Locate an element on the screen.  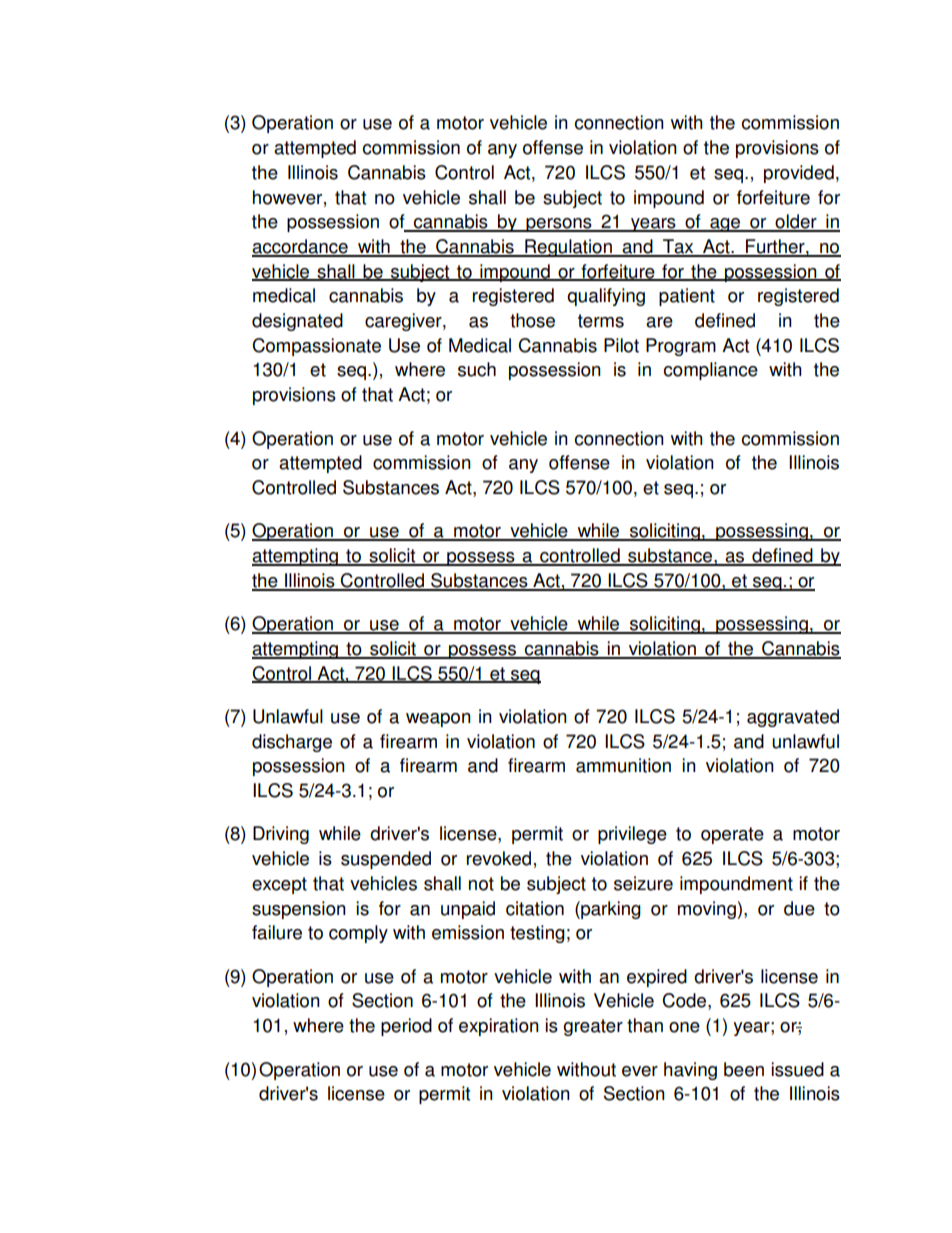
such is located at coordinates (477, 369).
